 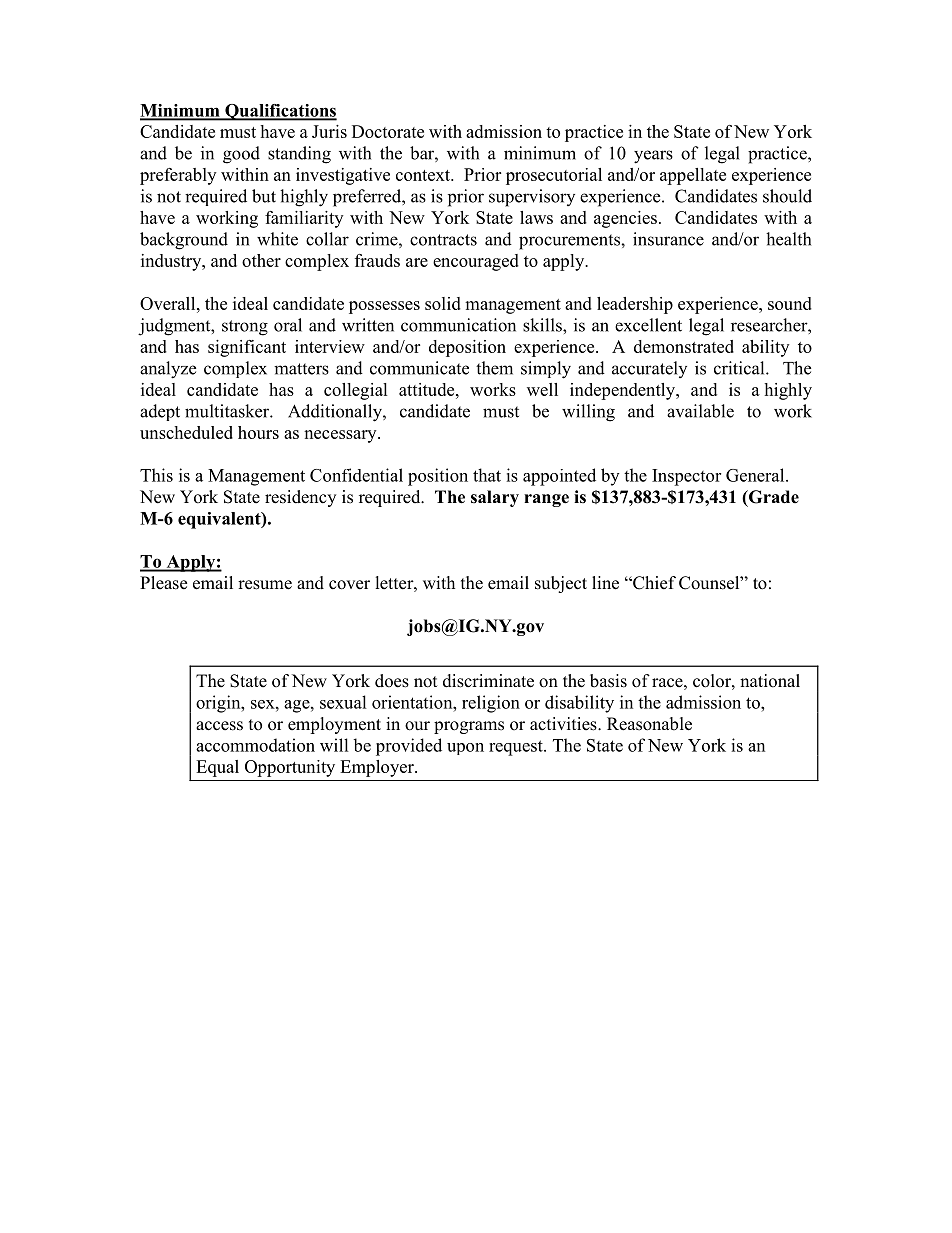 What do you see at coordinates (649, 724) in the image?
I see `Reasonable` at bounding box center [649, 724].
